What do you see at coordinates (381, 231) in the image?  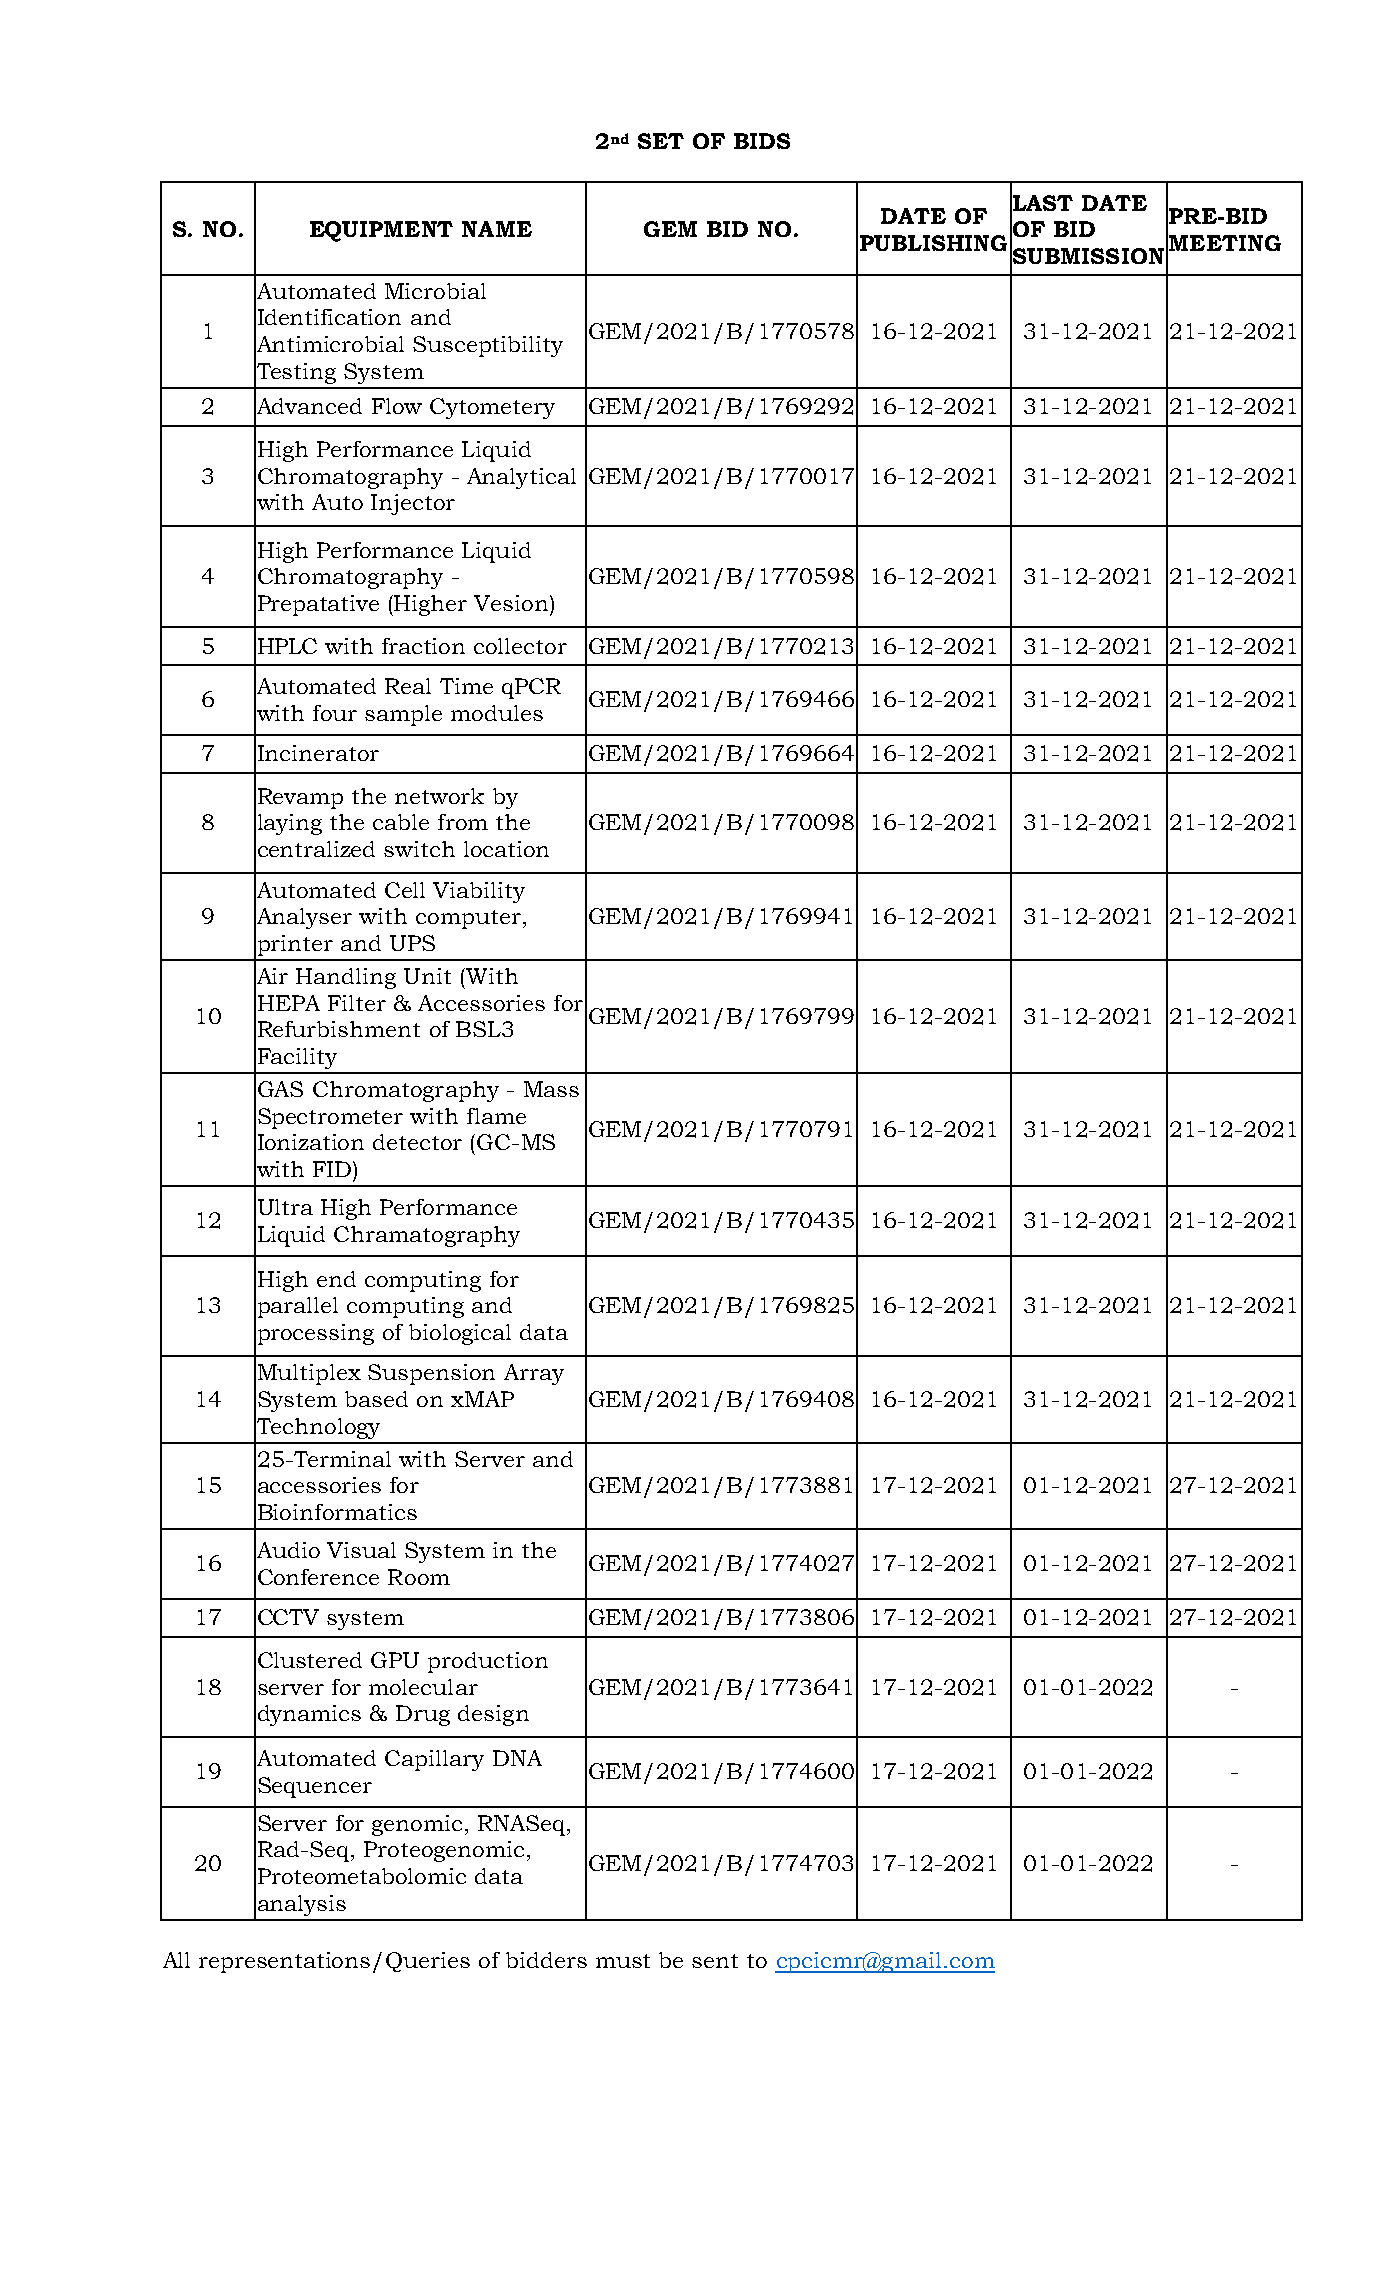 I see `EQUIPMENT` at bounding box center [381, 231].
